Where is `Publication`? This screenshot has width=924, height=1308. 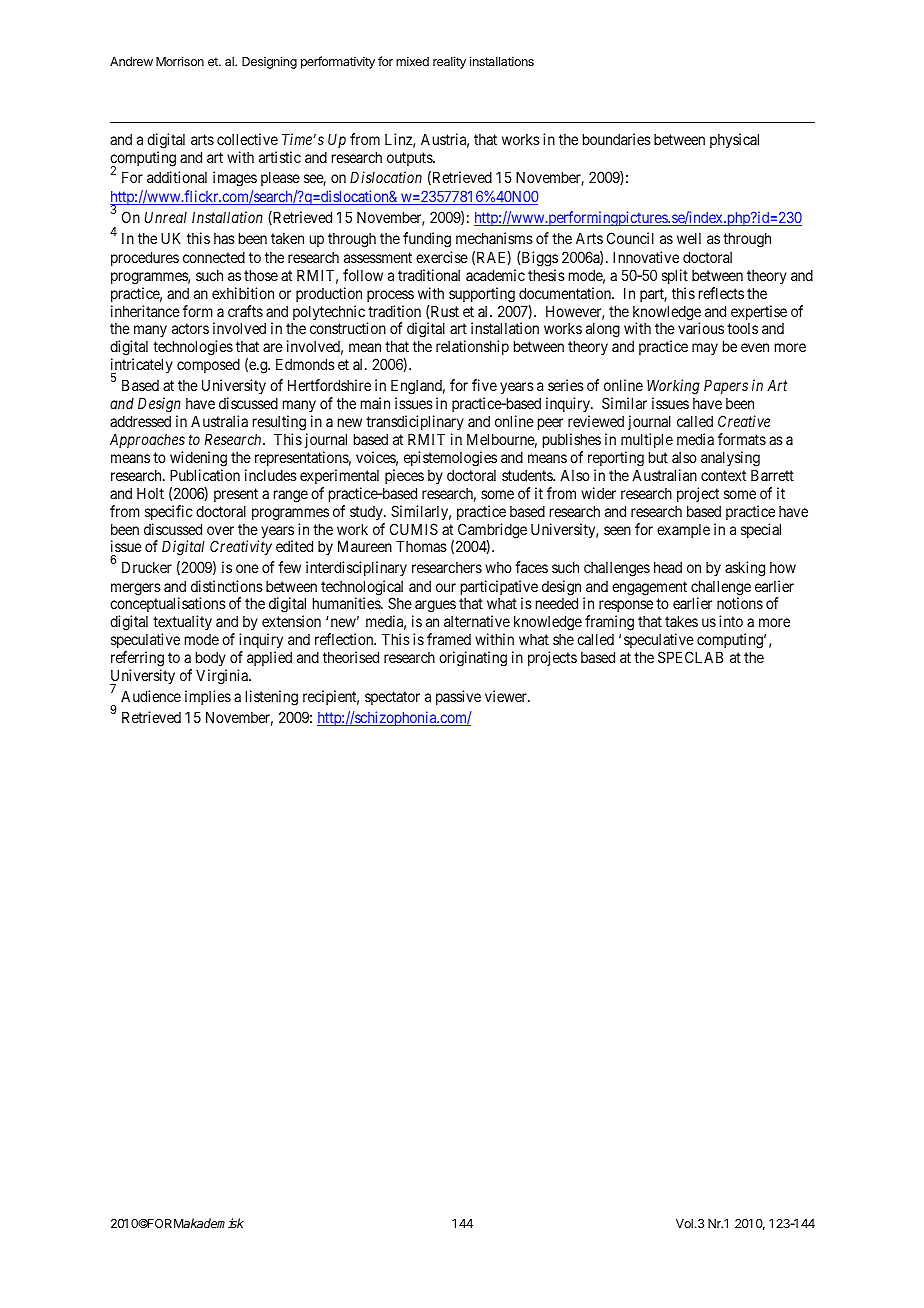 Publication is located at coordinates (205, 475).
